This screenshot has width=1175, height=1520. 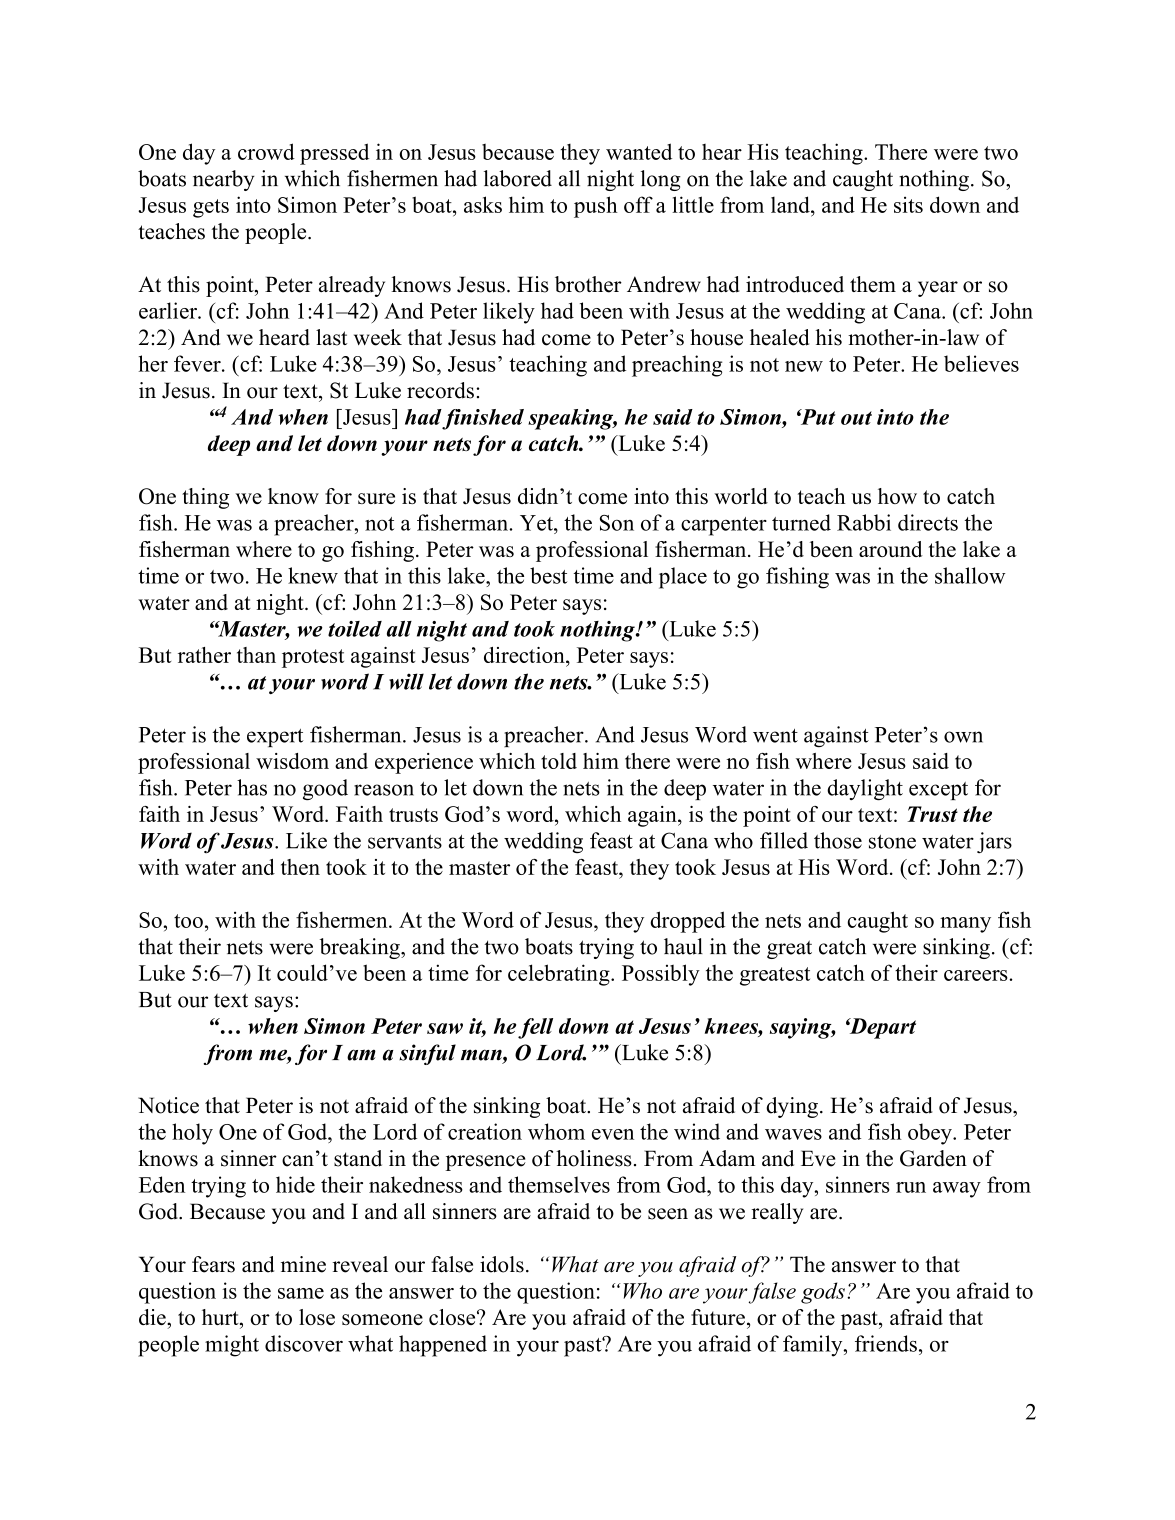 I want to click on then, so click(x=300, y=867).
